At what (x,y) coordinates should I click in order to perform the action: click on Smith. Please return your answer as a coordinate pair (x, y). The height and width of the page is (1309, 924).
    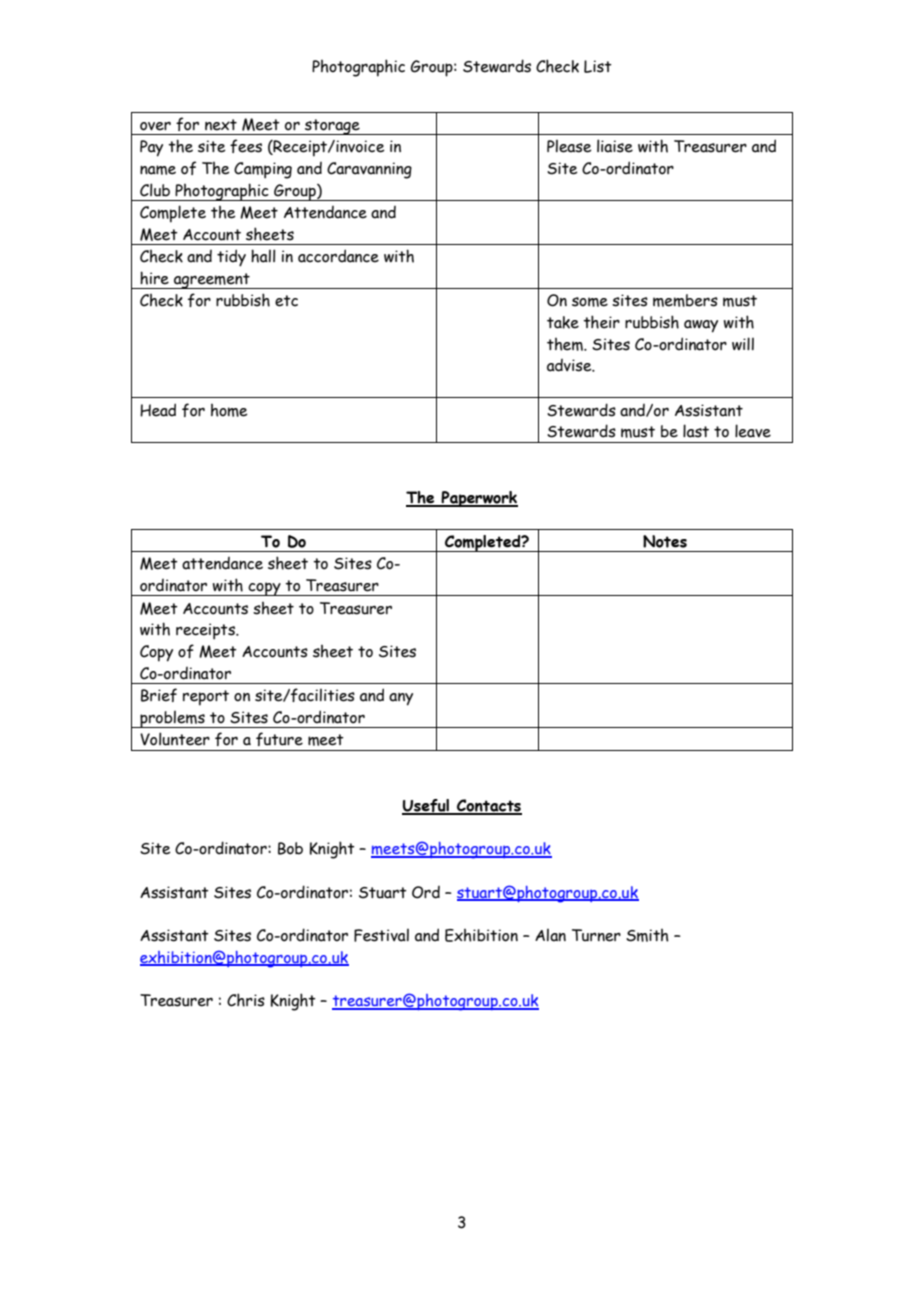
    Looking at the image, I should click on (647, 935).
